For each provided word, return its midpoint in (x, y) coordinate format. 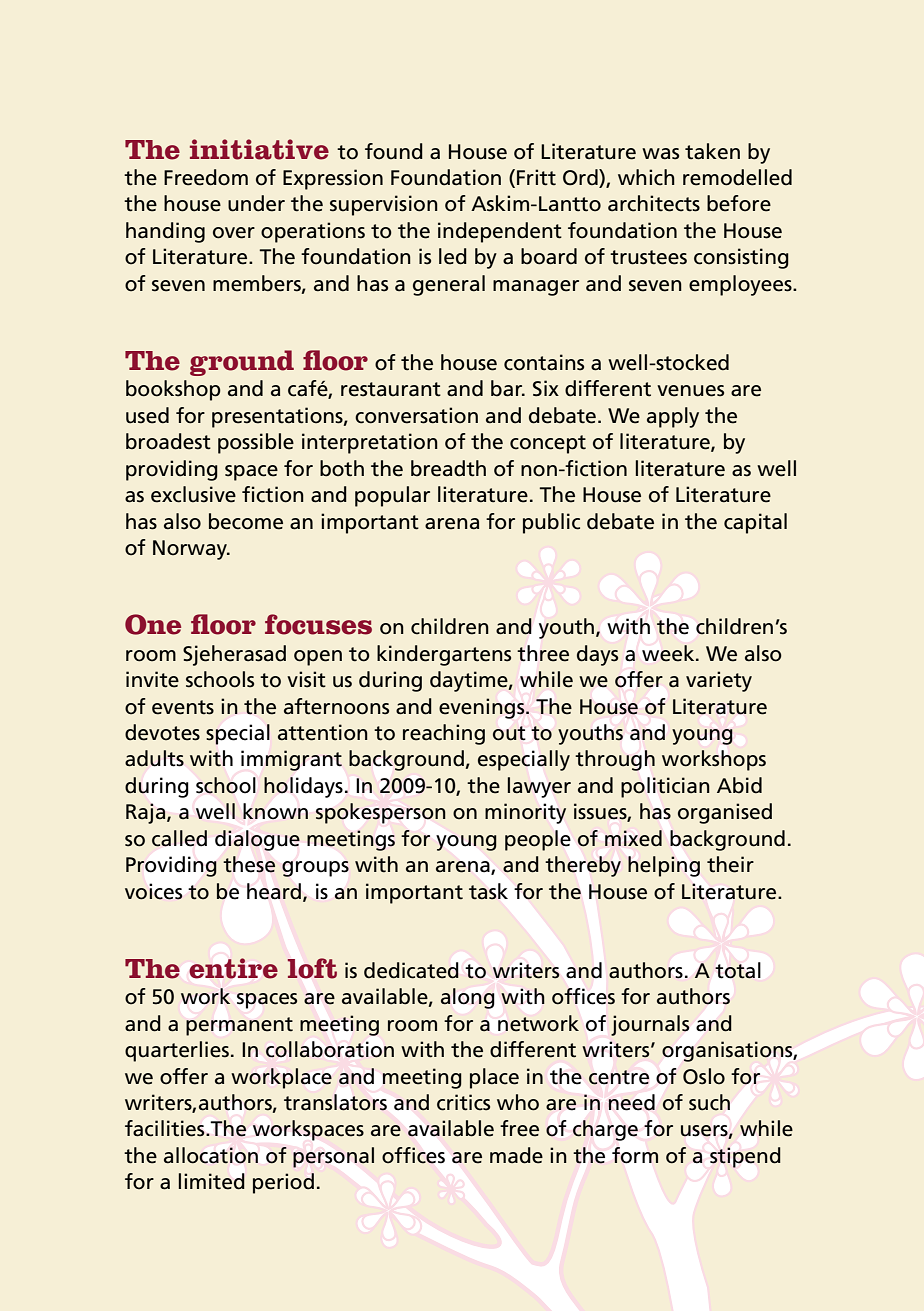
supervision (384, 205)
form (635, 1155)
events (183, 707)
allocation (211, 1155)
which (646, 177)
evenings (483, 708)
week (669, 653)
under (256, 203)
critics (463, 1102)
